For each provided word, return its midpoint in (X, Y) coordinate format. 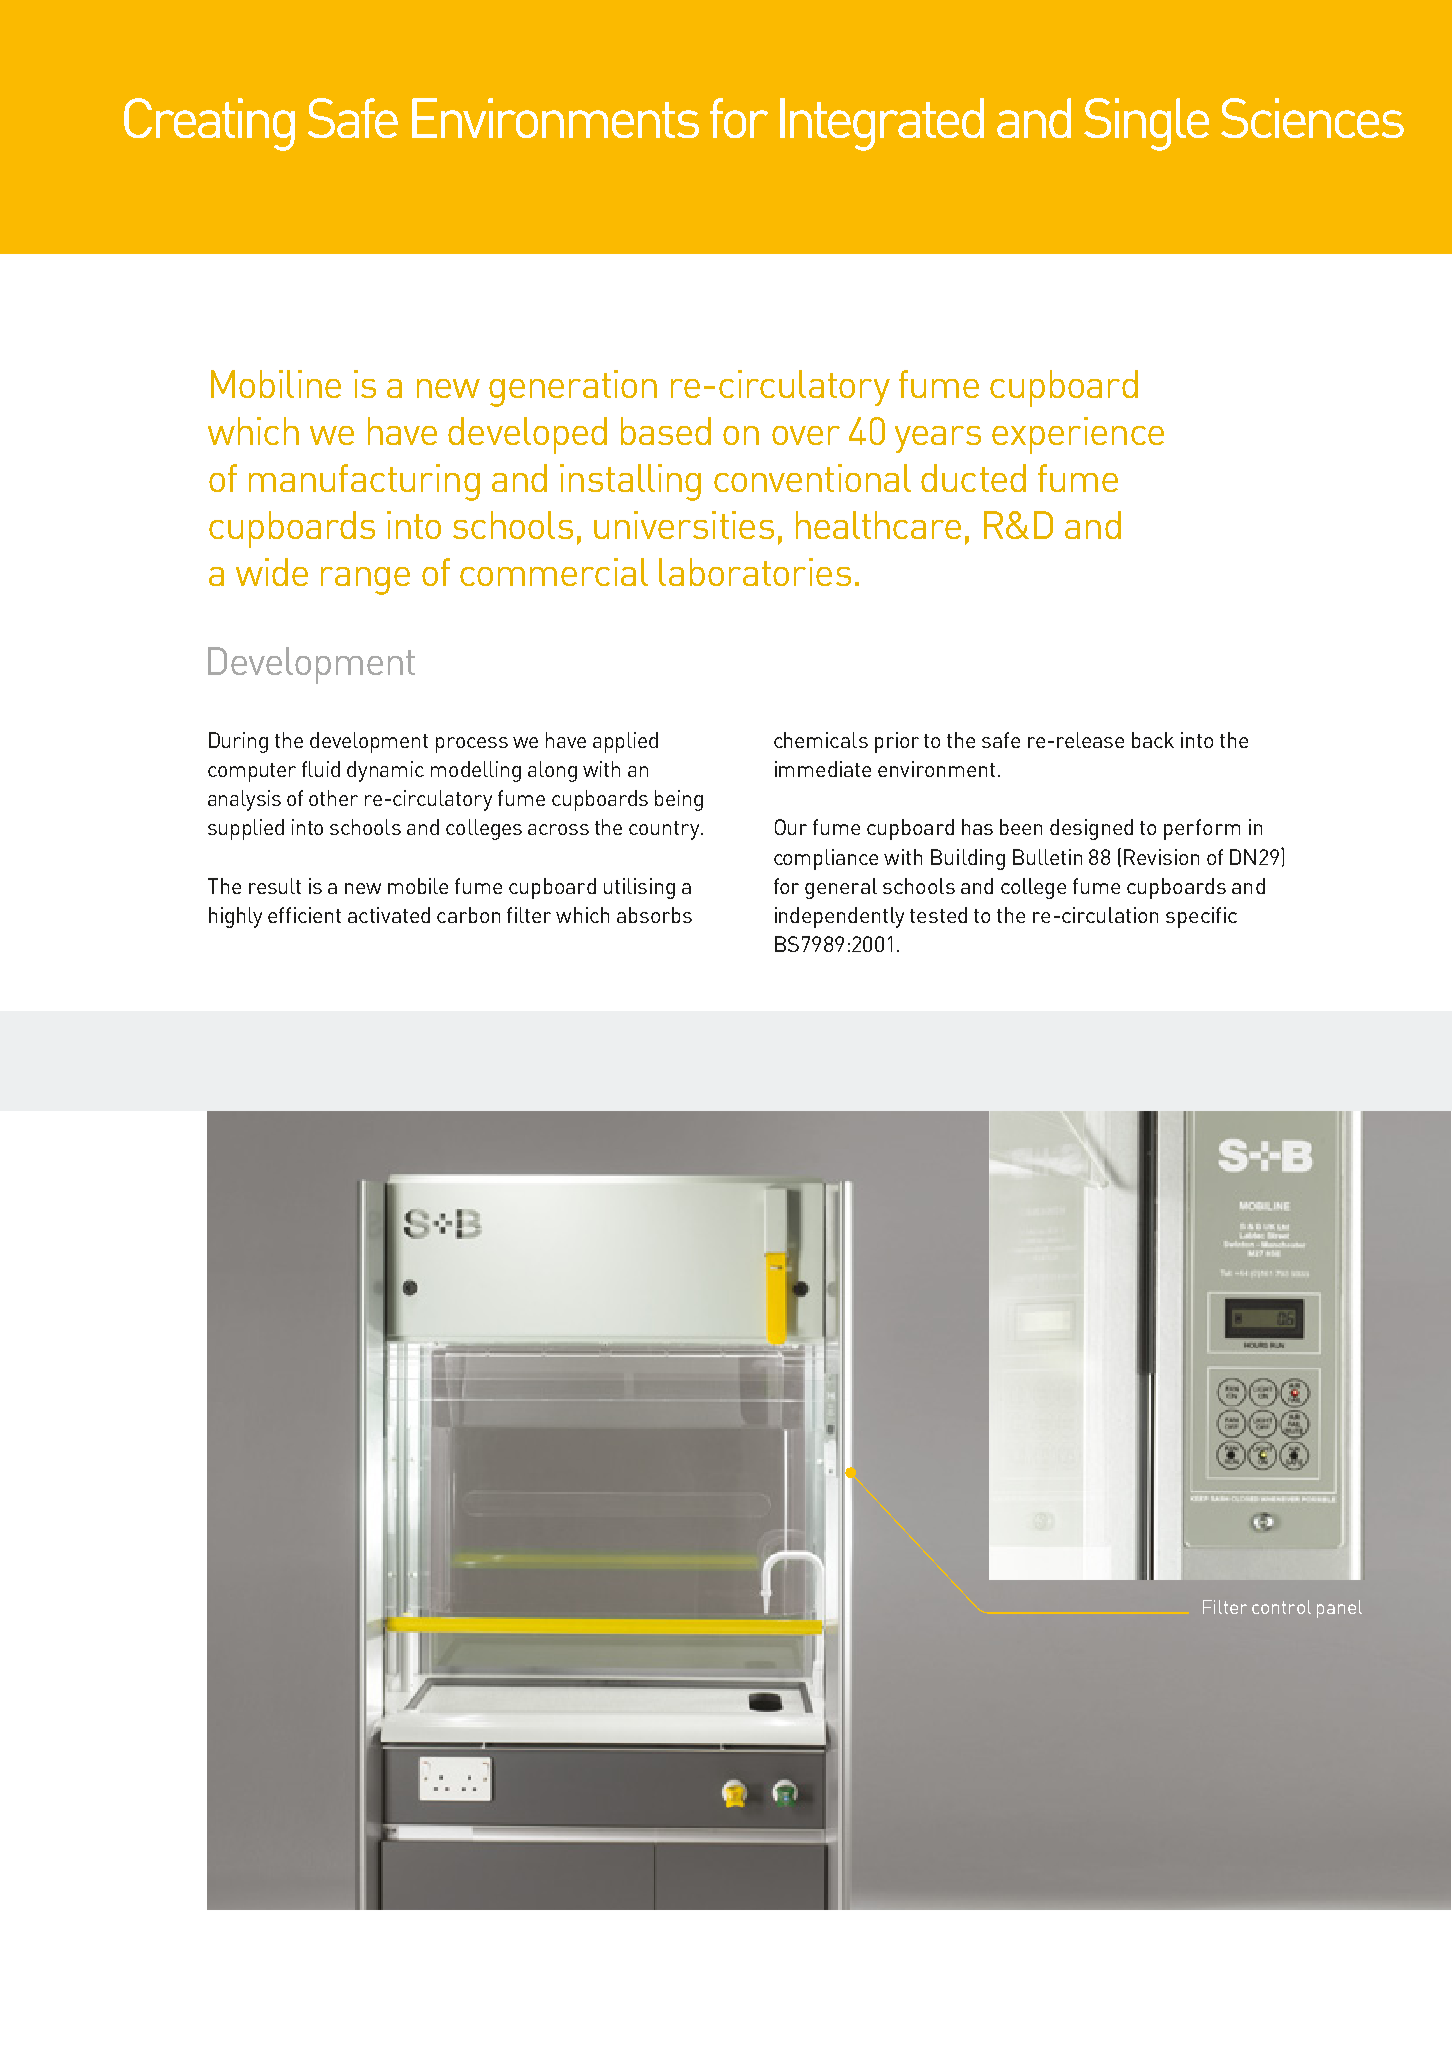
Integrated (882, 124)
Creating (209, 124)
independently (839, 917)
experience (1078, 435)
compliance (826, 859)
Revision (1161, 857)
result (275, 886)
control (1281, 1607)
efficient (304, 915)
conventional (812, 478)
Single (1146, 124)
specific (1201, 917)
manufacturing (364, 482)
